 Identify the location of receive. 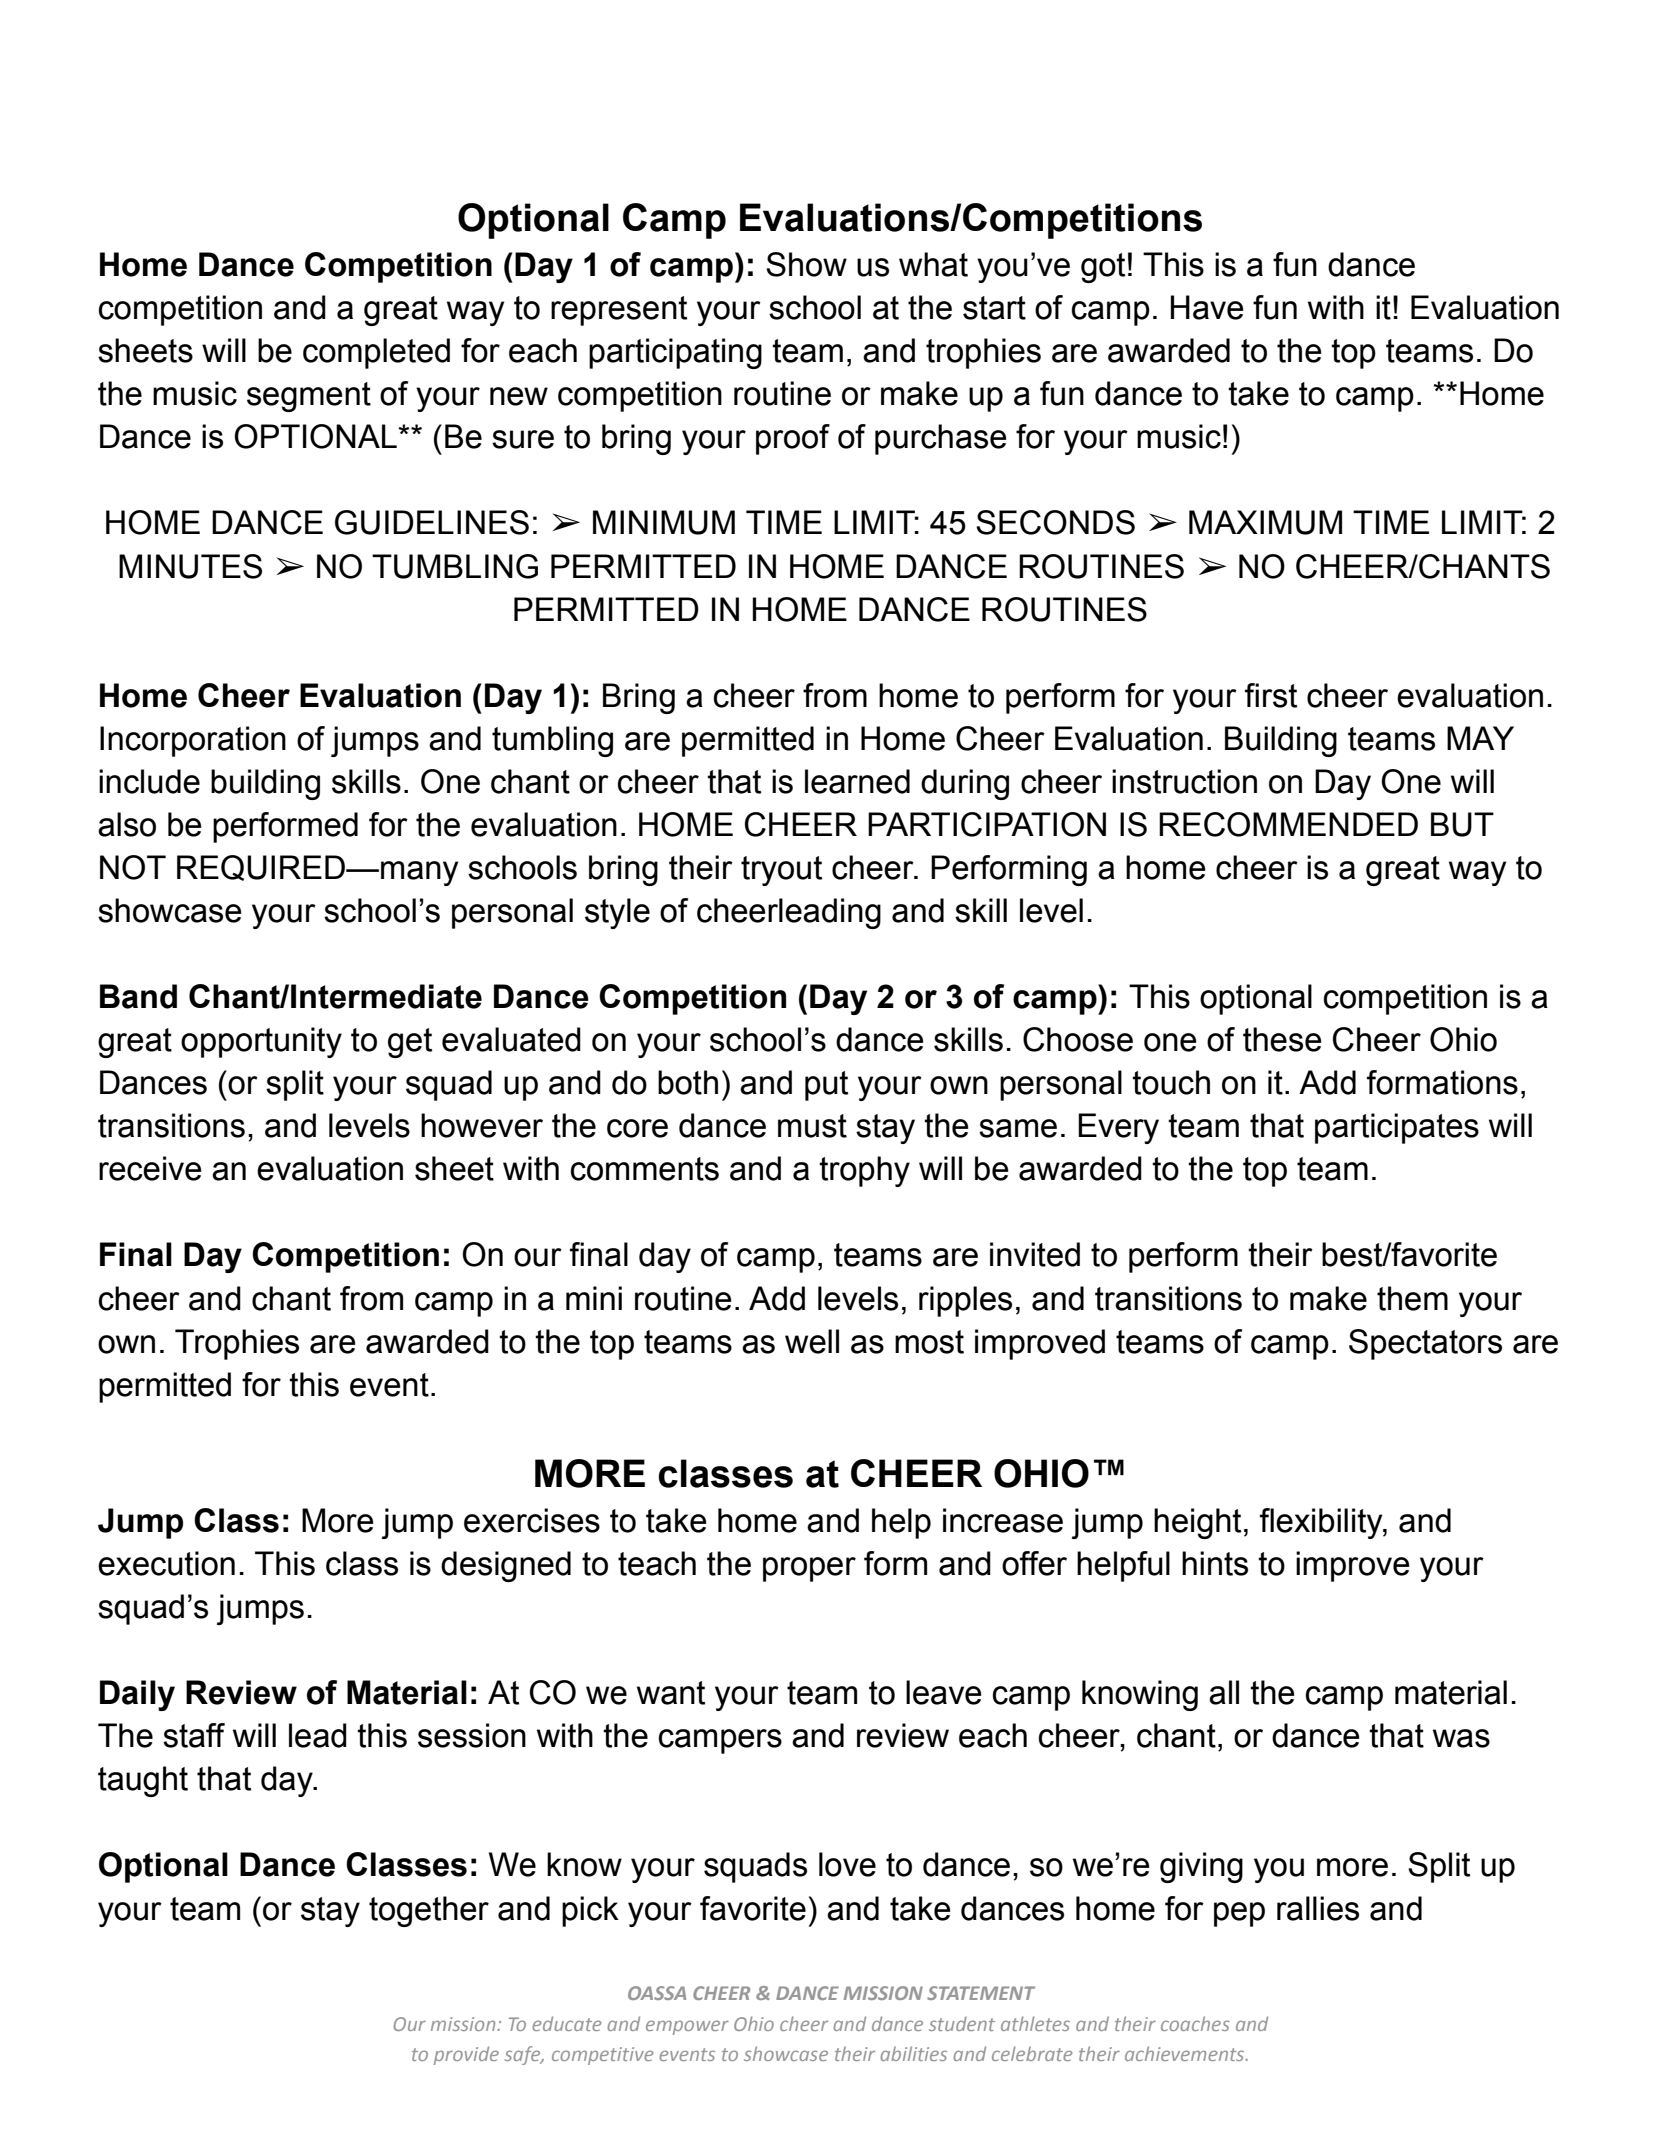
(150, 1168).
